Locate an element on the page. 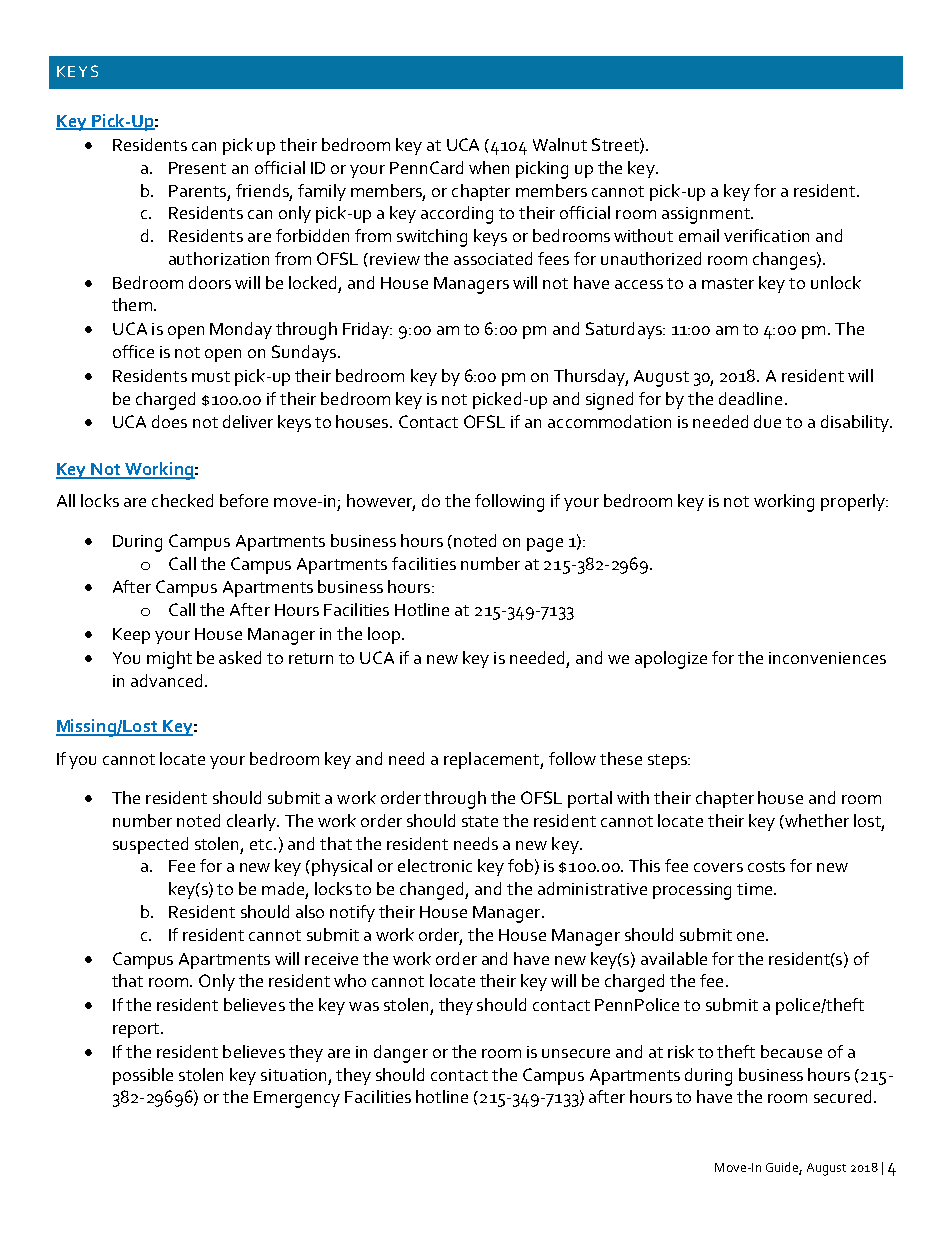 The width and height of the image is (952, 1233). verification is located at coordinates (766, 235).
